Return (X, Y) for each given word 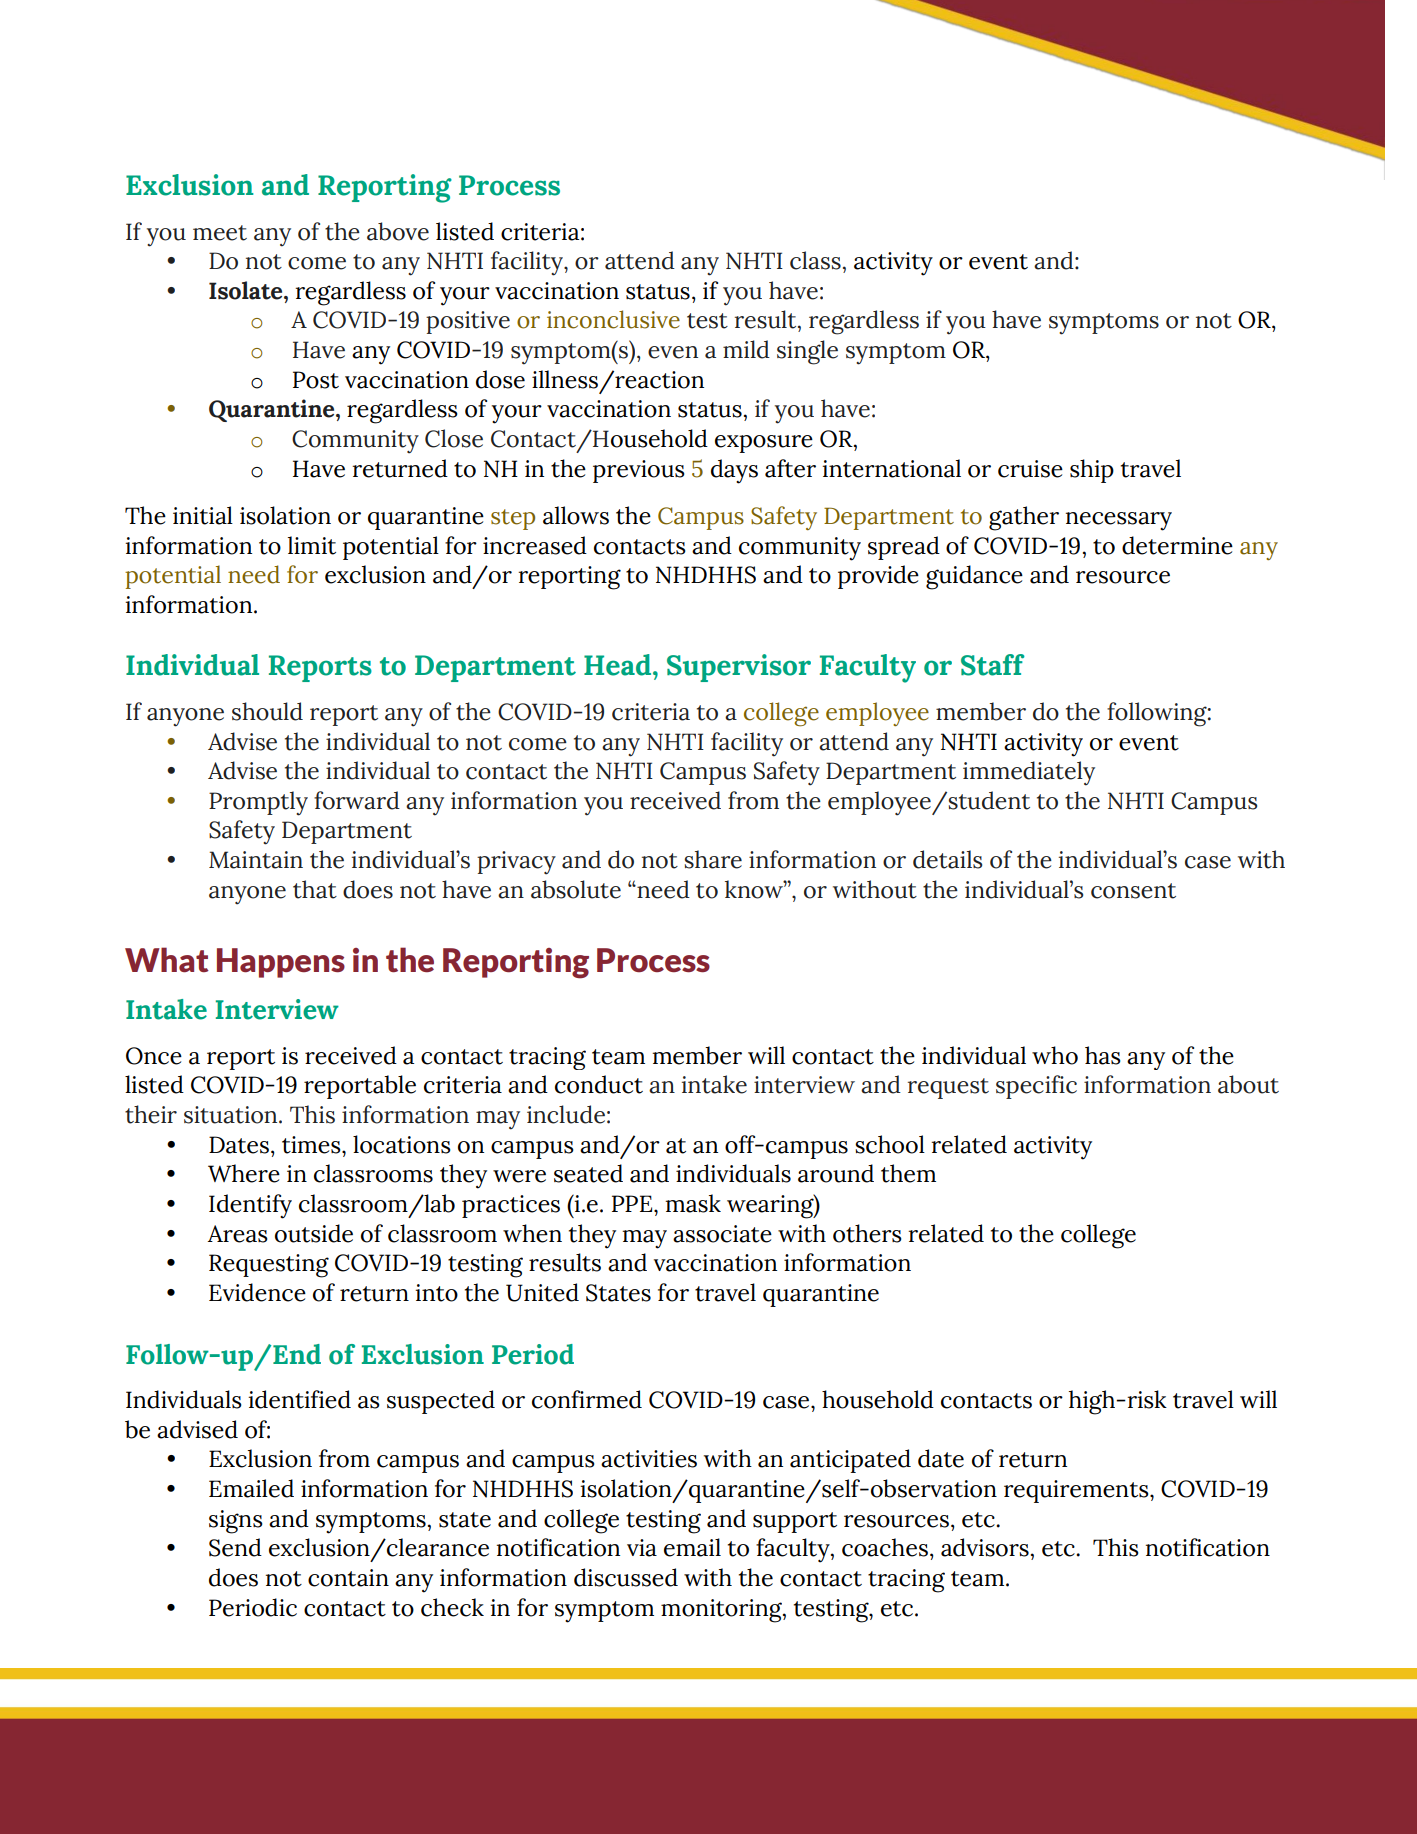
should (267, 711)
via (642, 1548)
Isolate (247, 290)
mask (693, 1203)
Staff (993, 665)
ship (1092, 471)
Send (235, 1547)
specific (1036, 1087)
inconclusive (613, 319)
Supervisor (739, 668)
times (312, 1145)
